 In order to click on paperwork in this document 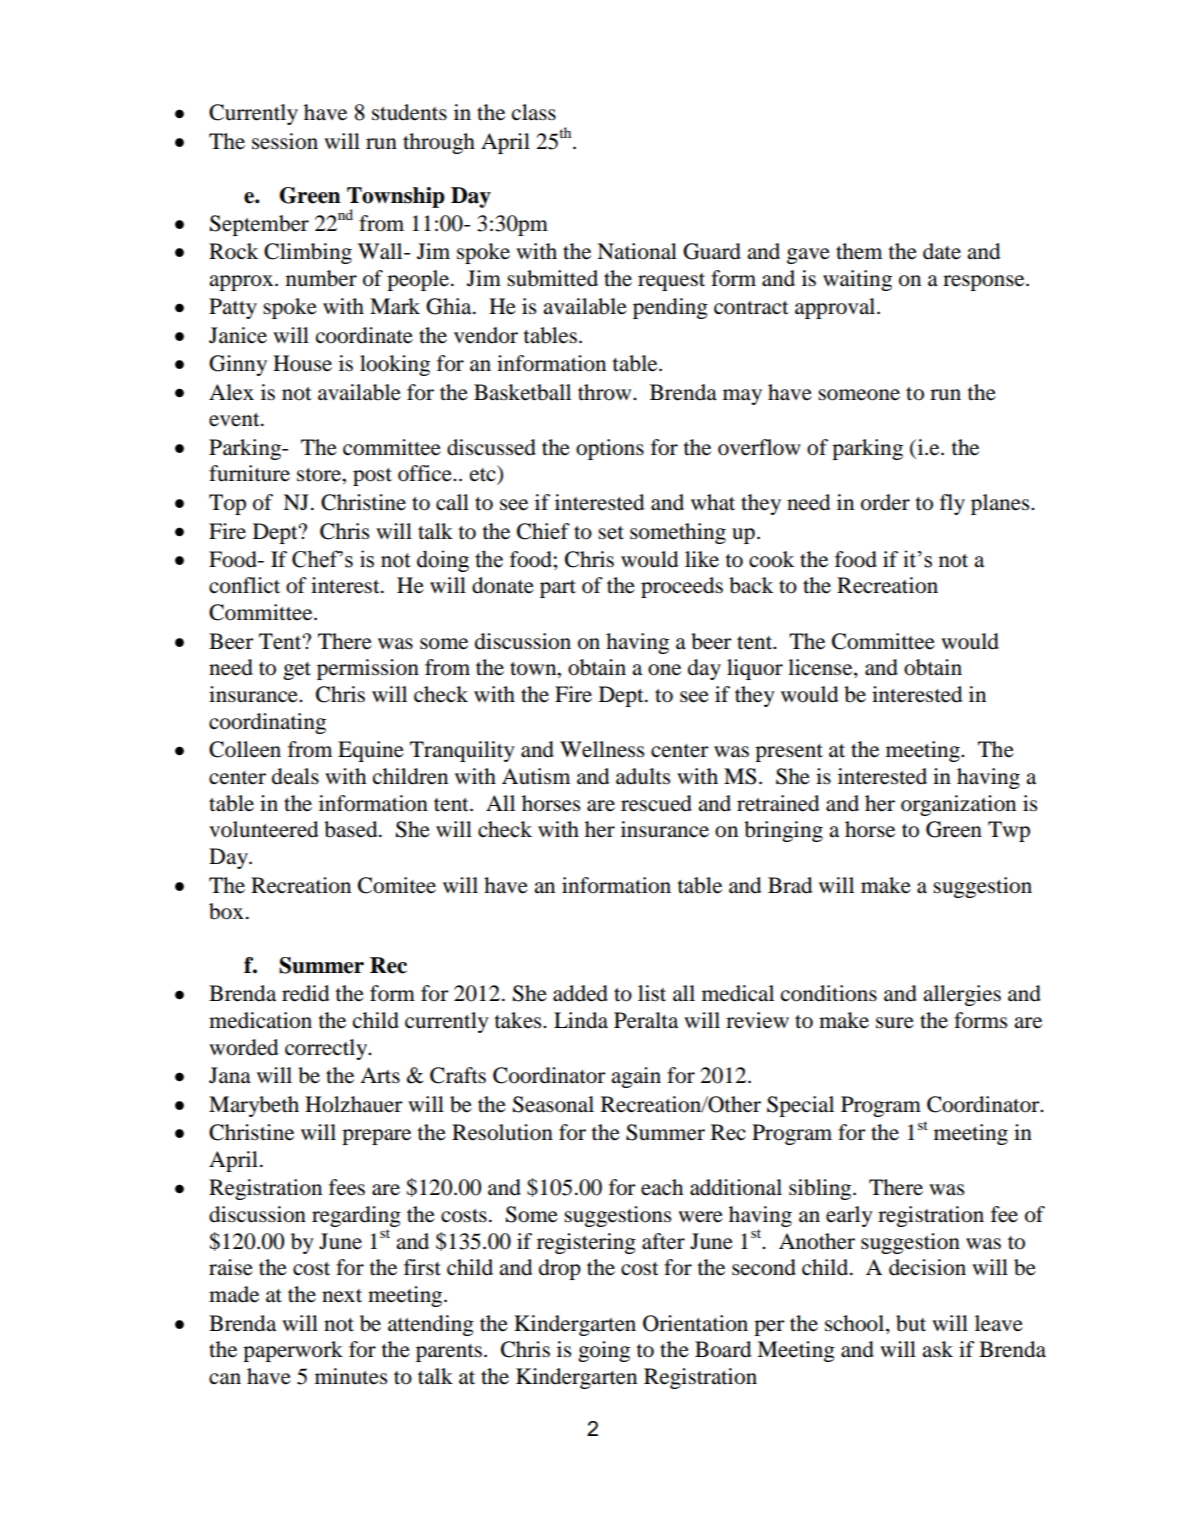, I will do `click(293, 1351)`.
